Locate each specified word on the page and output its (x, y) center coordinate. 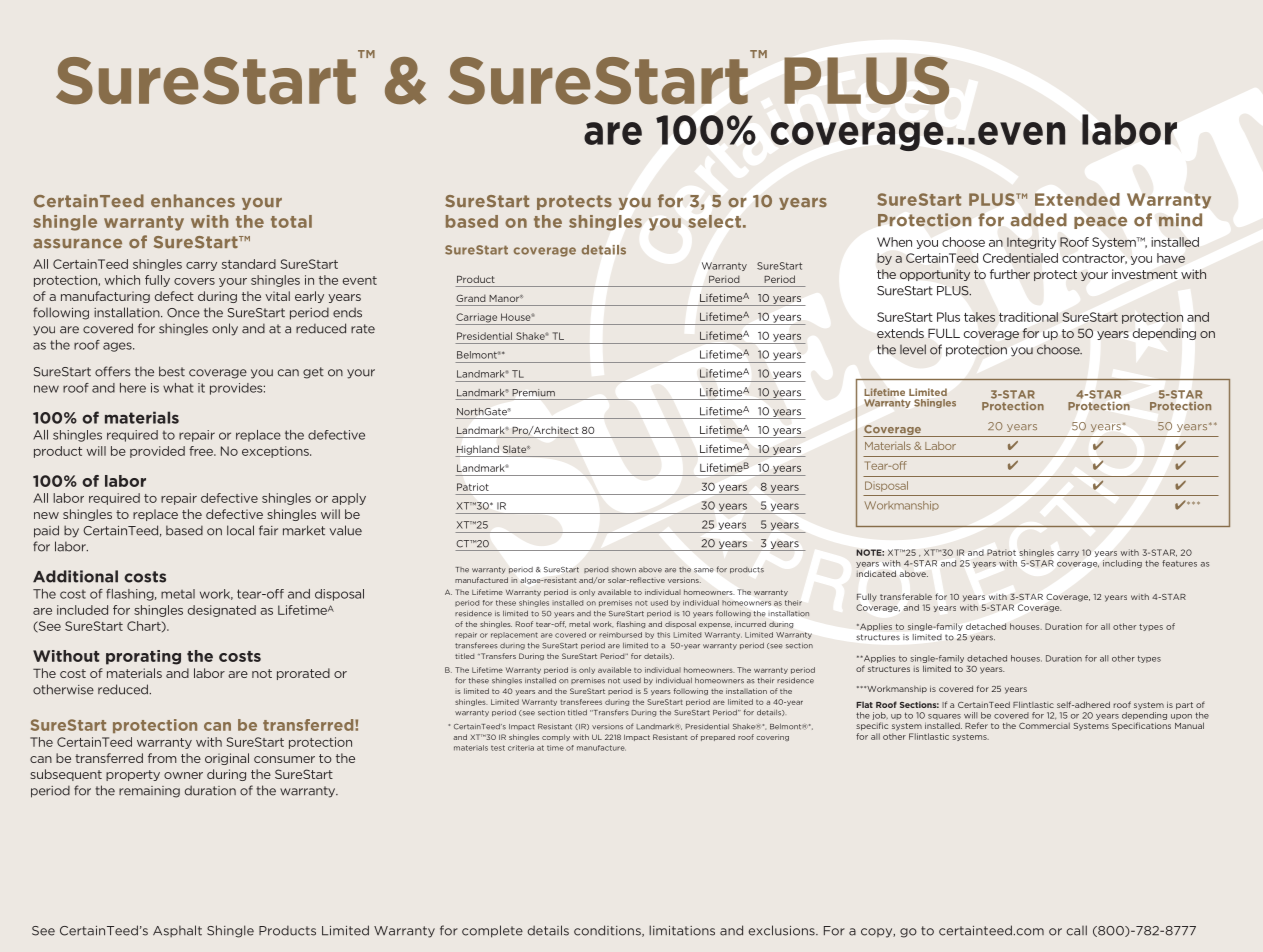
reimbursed (620, 635)
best (172, 371)
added (1039, 220)
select (714, 221)
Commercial (1044, 726)
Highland (478, 451)
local (240, 530)
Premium (533, 393)
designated (222, 611)
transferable (906, 596)
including (1122, 564)
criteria (521, 748)
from (162, 758)
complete (492, 931)
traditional (1028, 317)
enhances (193, 201)
